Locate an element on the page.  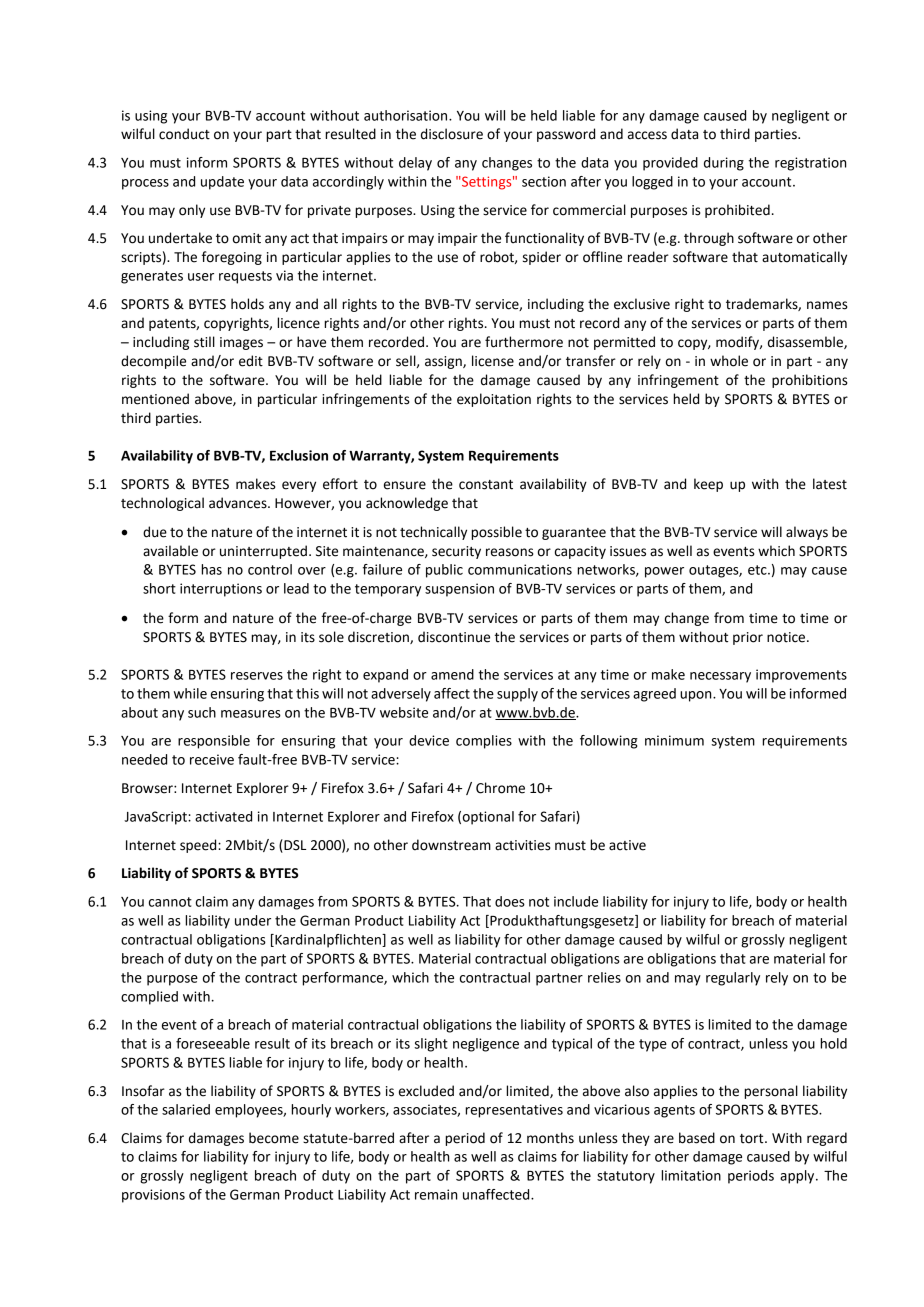
receive is located at coordinates (212, 759).
